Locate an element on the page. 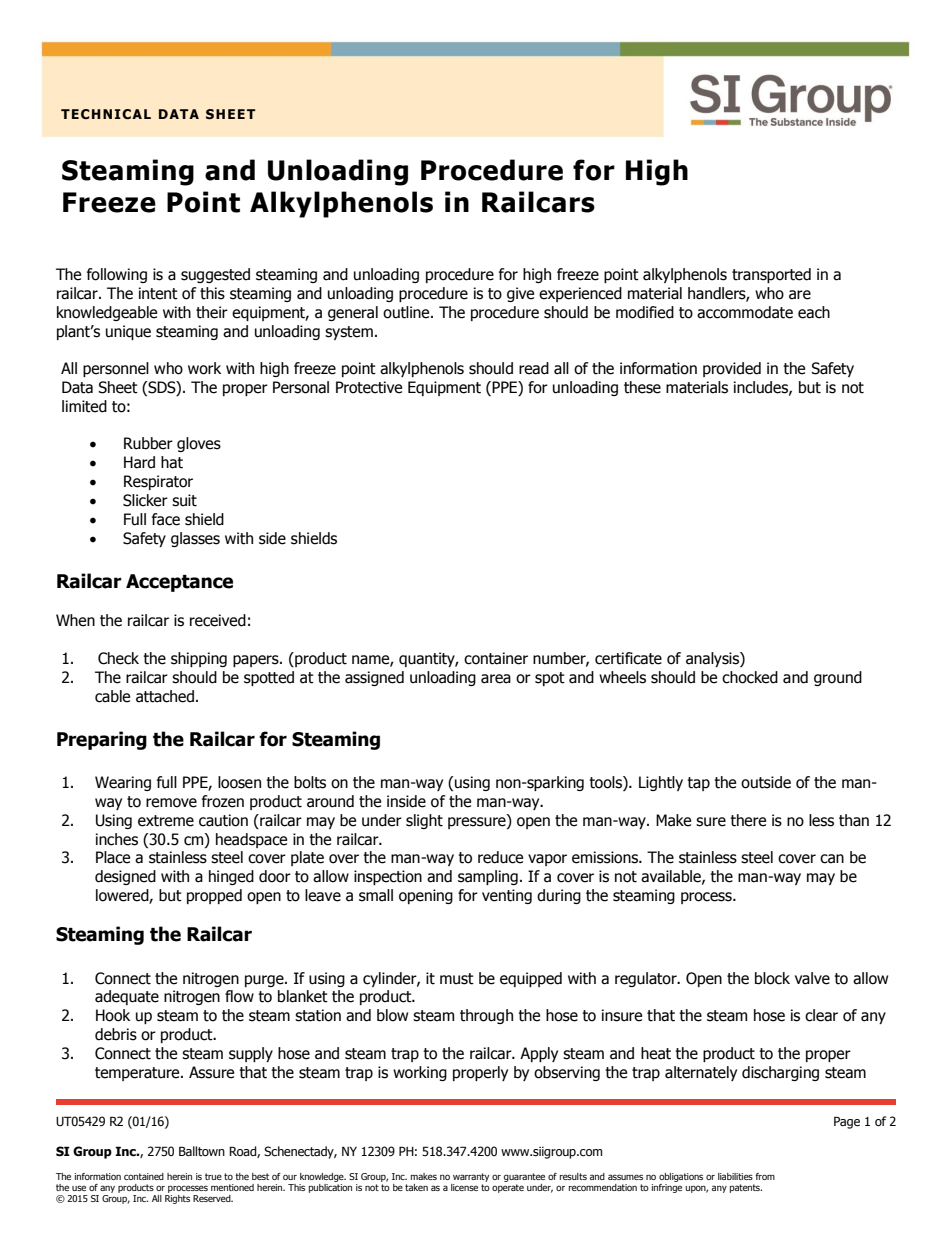 This image has width=952, height=1233. warranty is located at coordinates (471, 1177).
